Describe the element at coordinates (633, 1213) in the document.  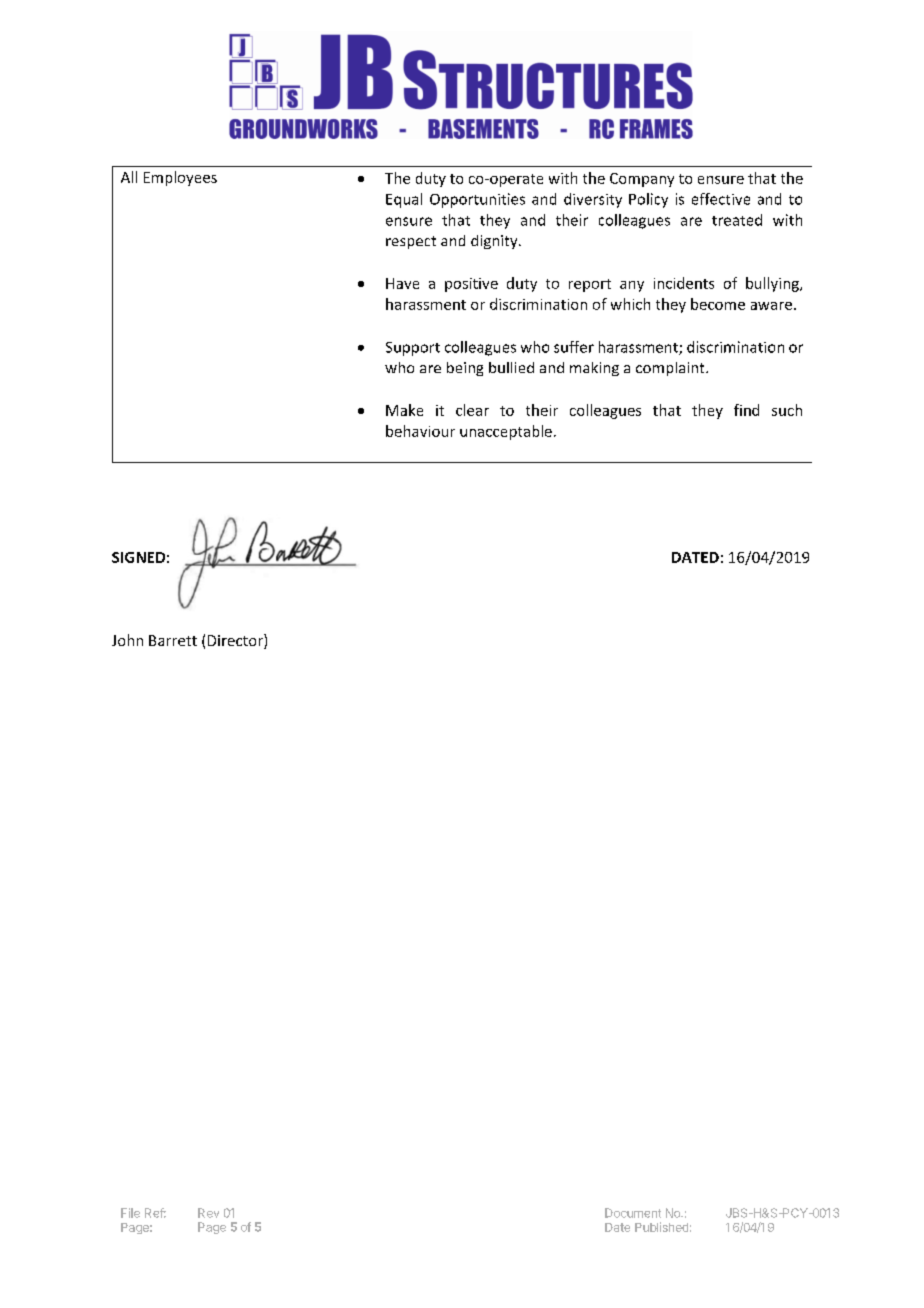
I see `Document` at that location.
